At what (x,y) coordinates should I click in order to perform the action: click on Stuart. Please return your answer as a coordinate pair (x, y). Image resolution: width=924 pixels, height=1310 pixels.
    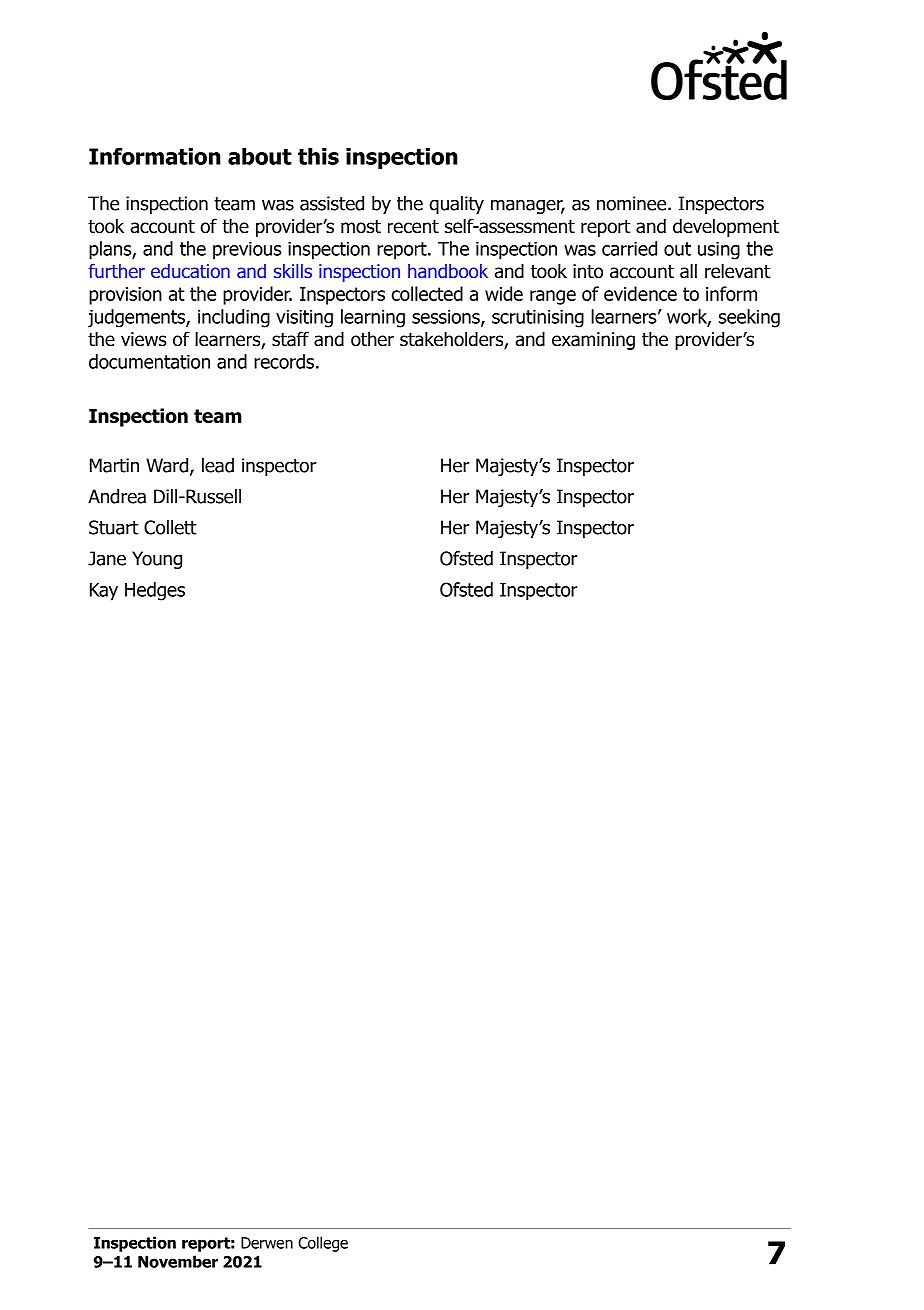
    Looking at the image, I should click on (114, 527).
